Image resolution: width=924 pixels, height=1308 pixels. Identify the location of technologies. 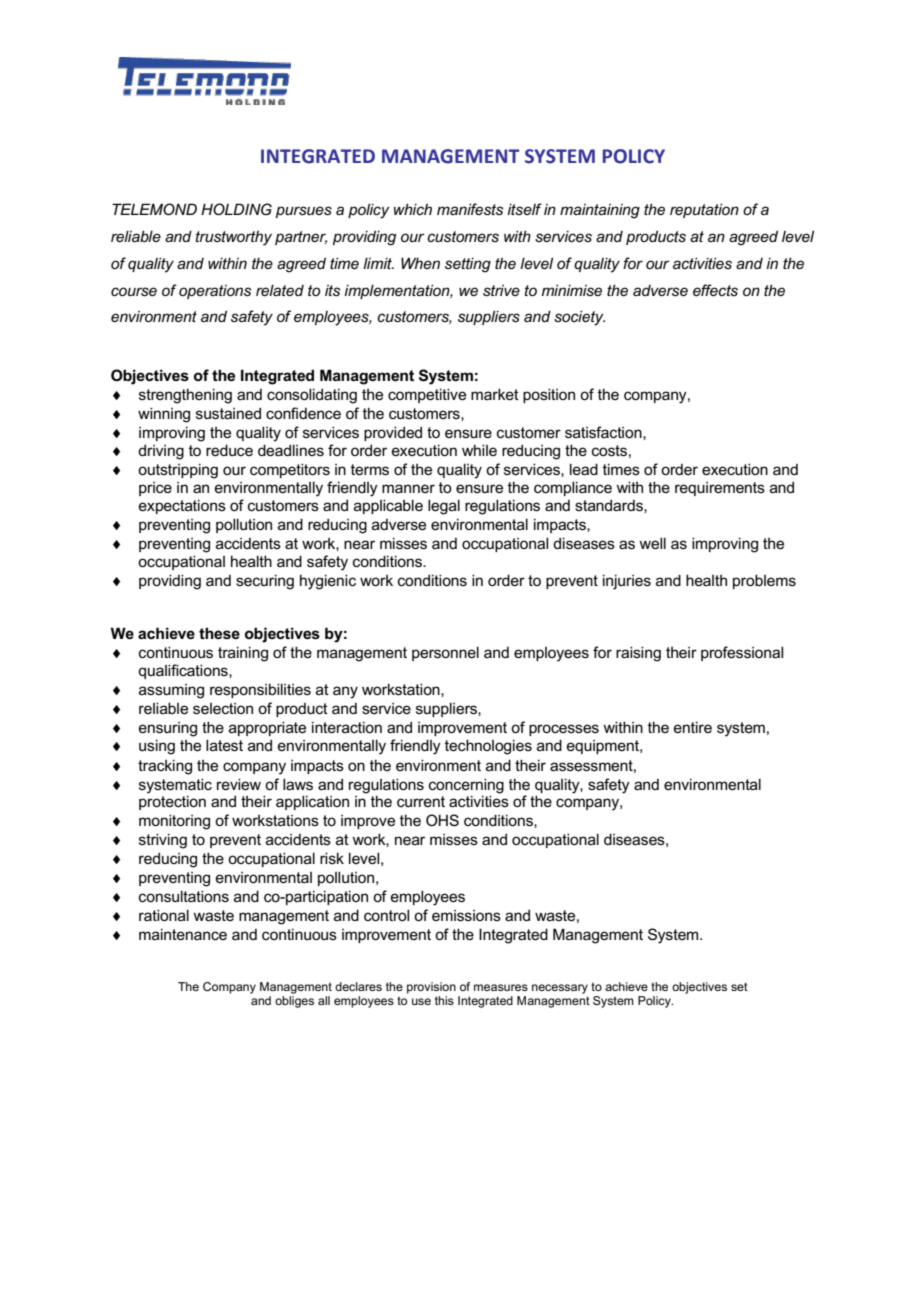
(488, 747).
